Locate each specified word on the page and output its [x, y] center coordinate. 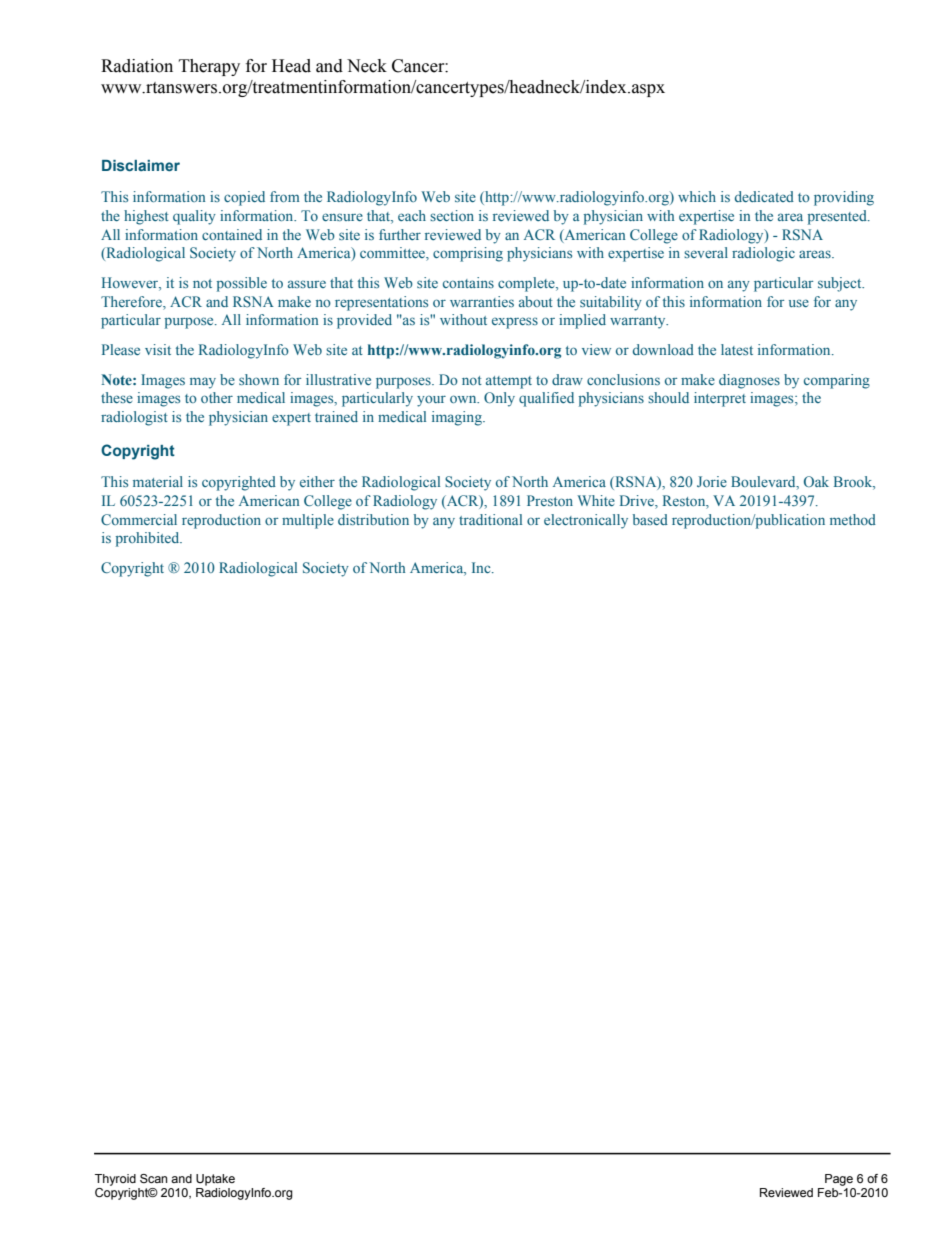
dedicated [764, 196]
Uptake [215, 1180]
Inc [482, 567]
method [853, 519]
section [452, 215]
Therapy [209, 67]
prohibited [149, 539]
